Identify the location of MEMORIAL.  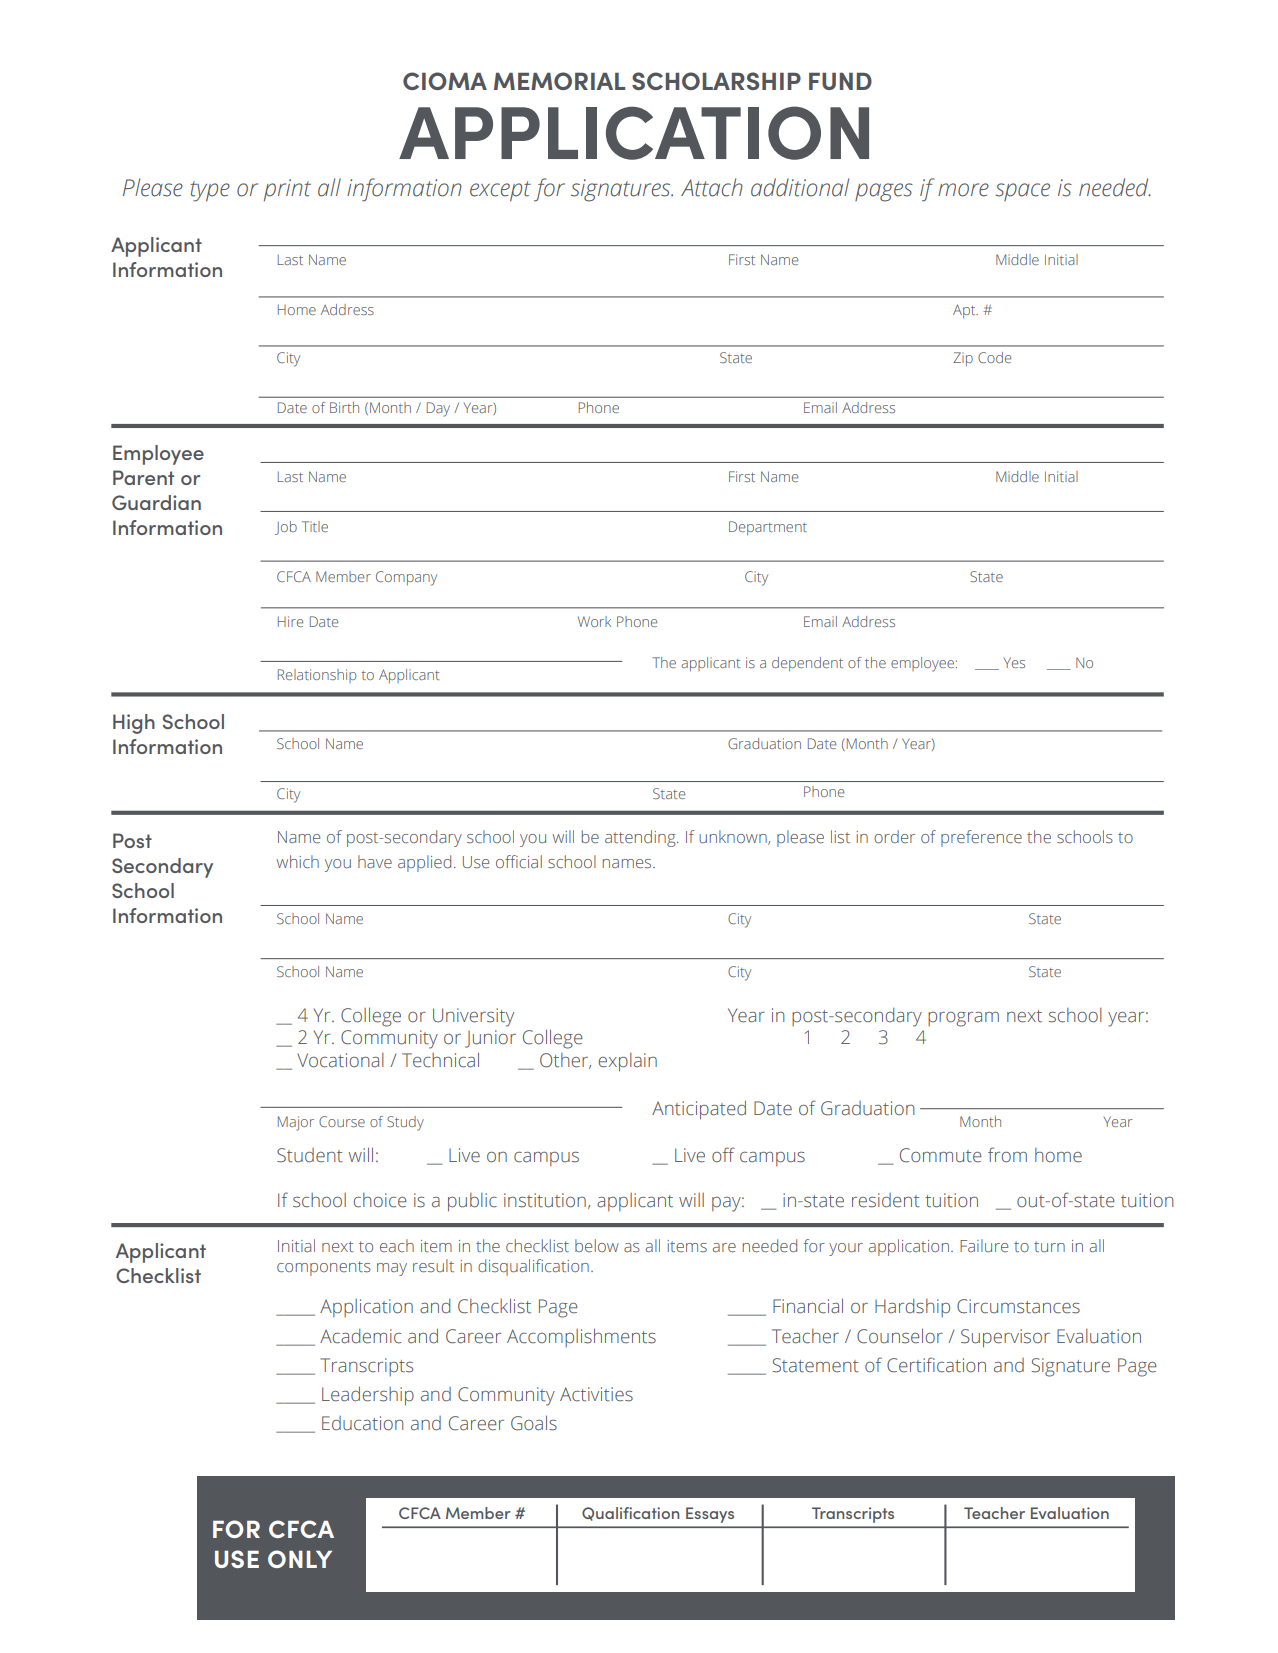
(559, 81).
